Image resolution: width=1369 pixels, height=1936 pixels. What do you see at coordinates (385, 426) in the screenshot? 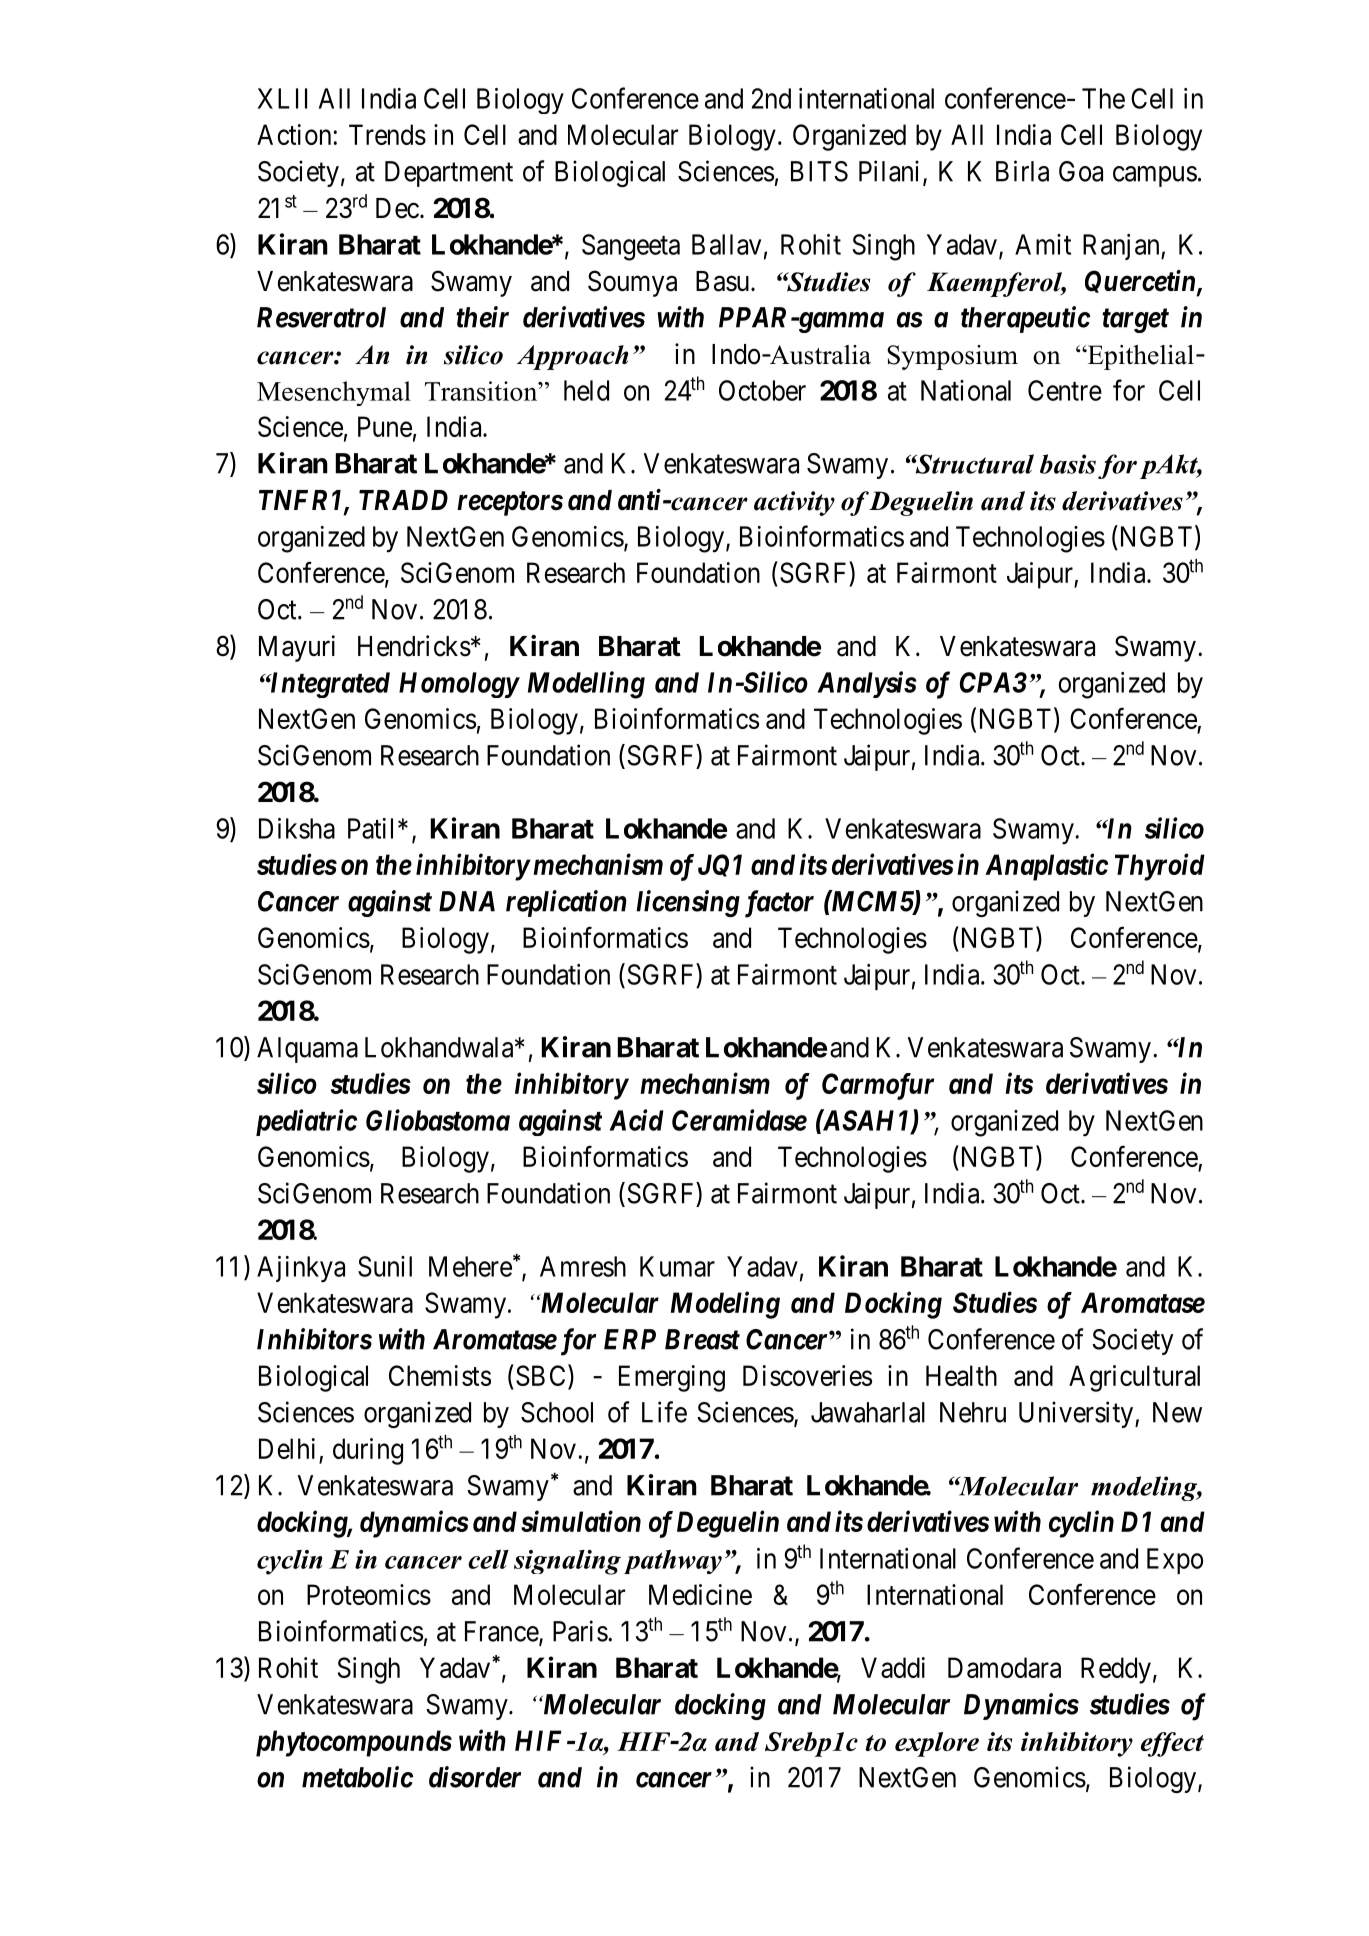
I see `Pune` at bounding box center [385, 426].
